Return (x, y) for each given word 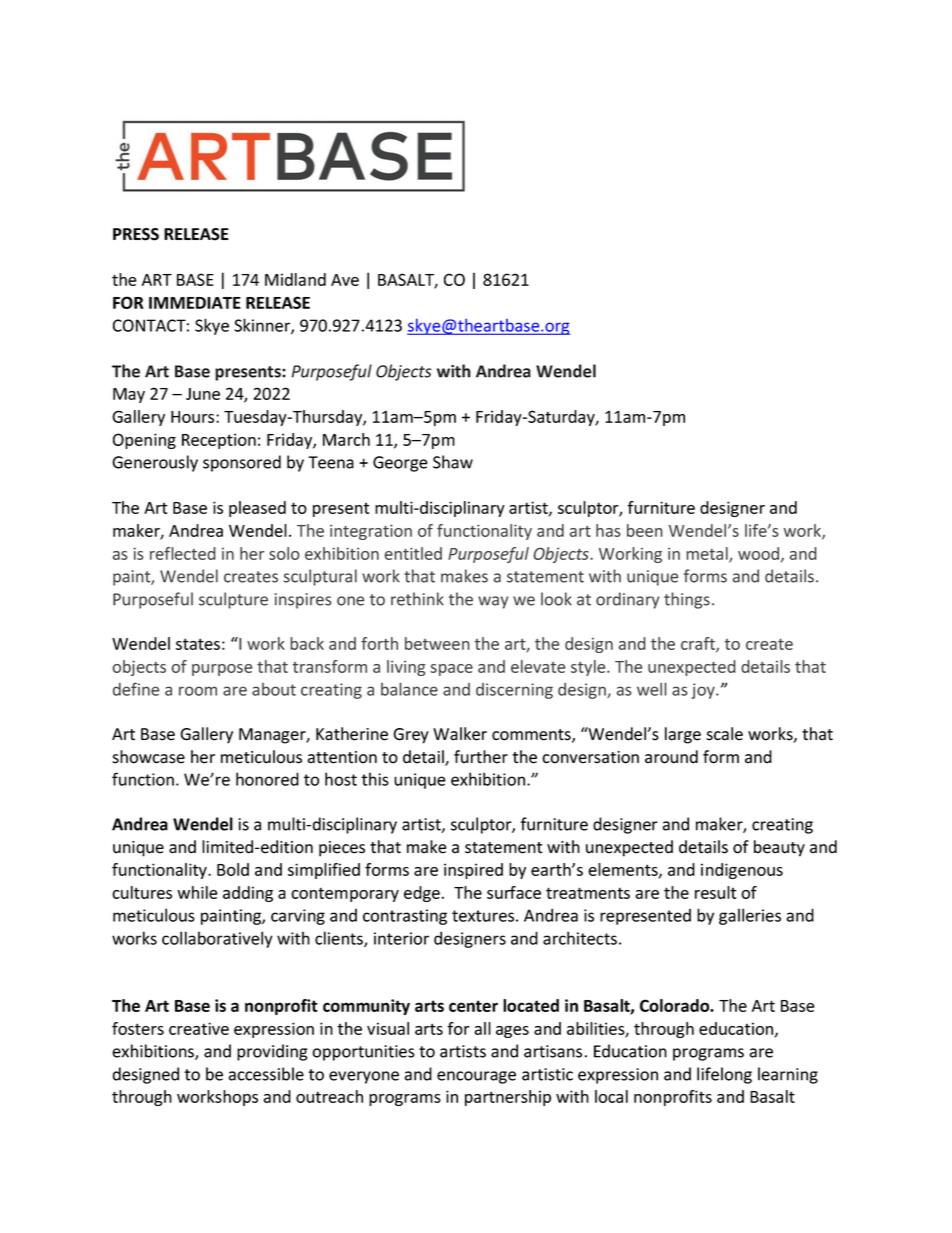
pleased (257, 509)
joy (704, 691)
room (198, 691)
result (716, 892)
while (197, 892)
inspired (473, 871)
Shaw (453, 462)
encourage (476, 1077)
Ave (345, 280)
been (645, 530)
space (451, 670)
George (400, 464)
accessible (266, 1074)
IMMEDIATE (195, 303)
